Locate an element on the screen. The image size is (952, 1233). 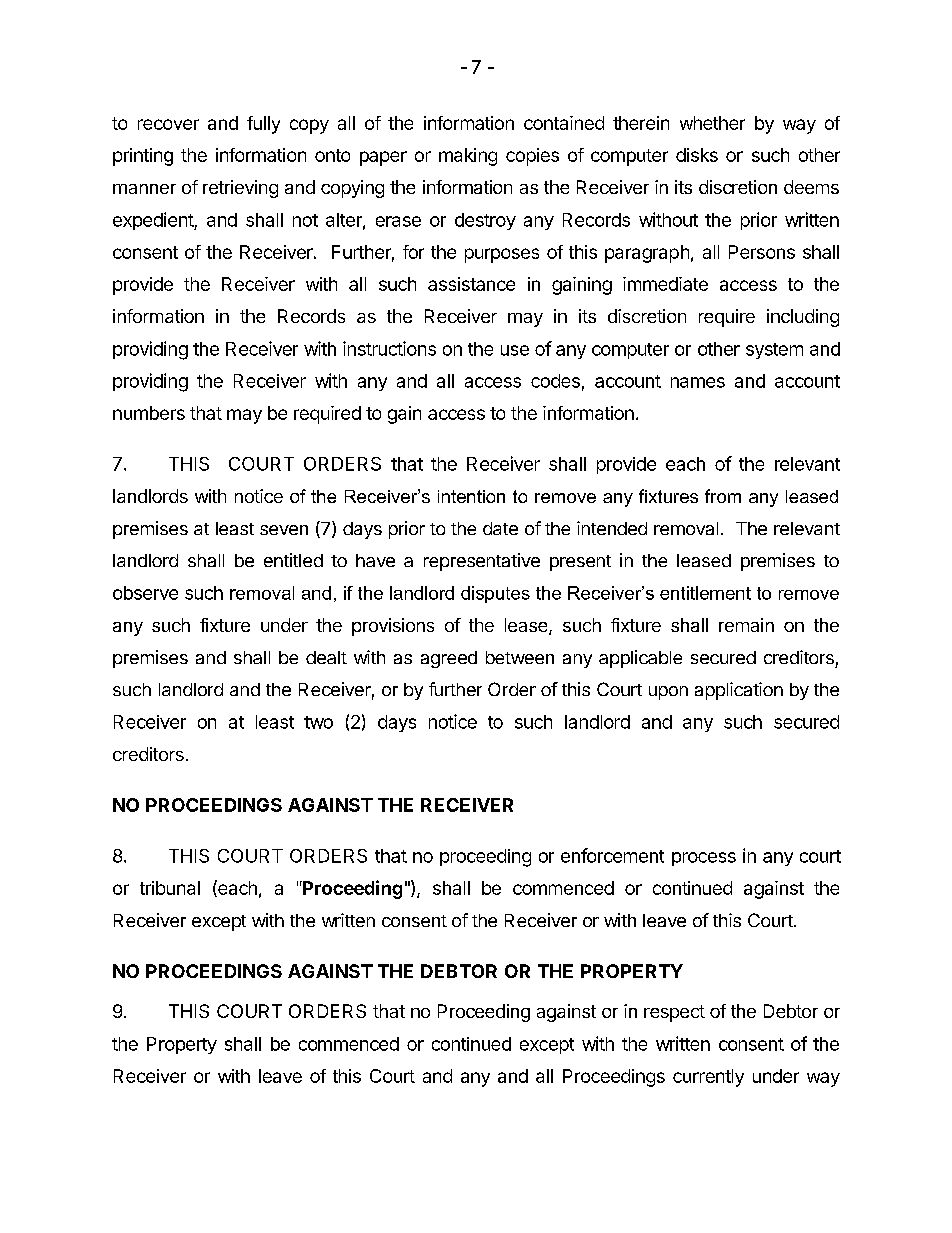
tribunal is located at coordinates (170, 888).
